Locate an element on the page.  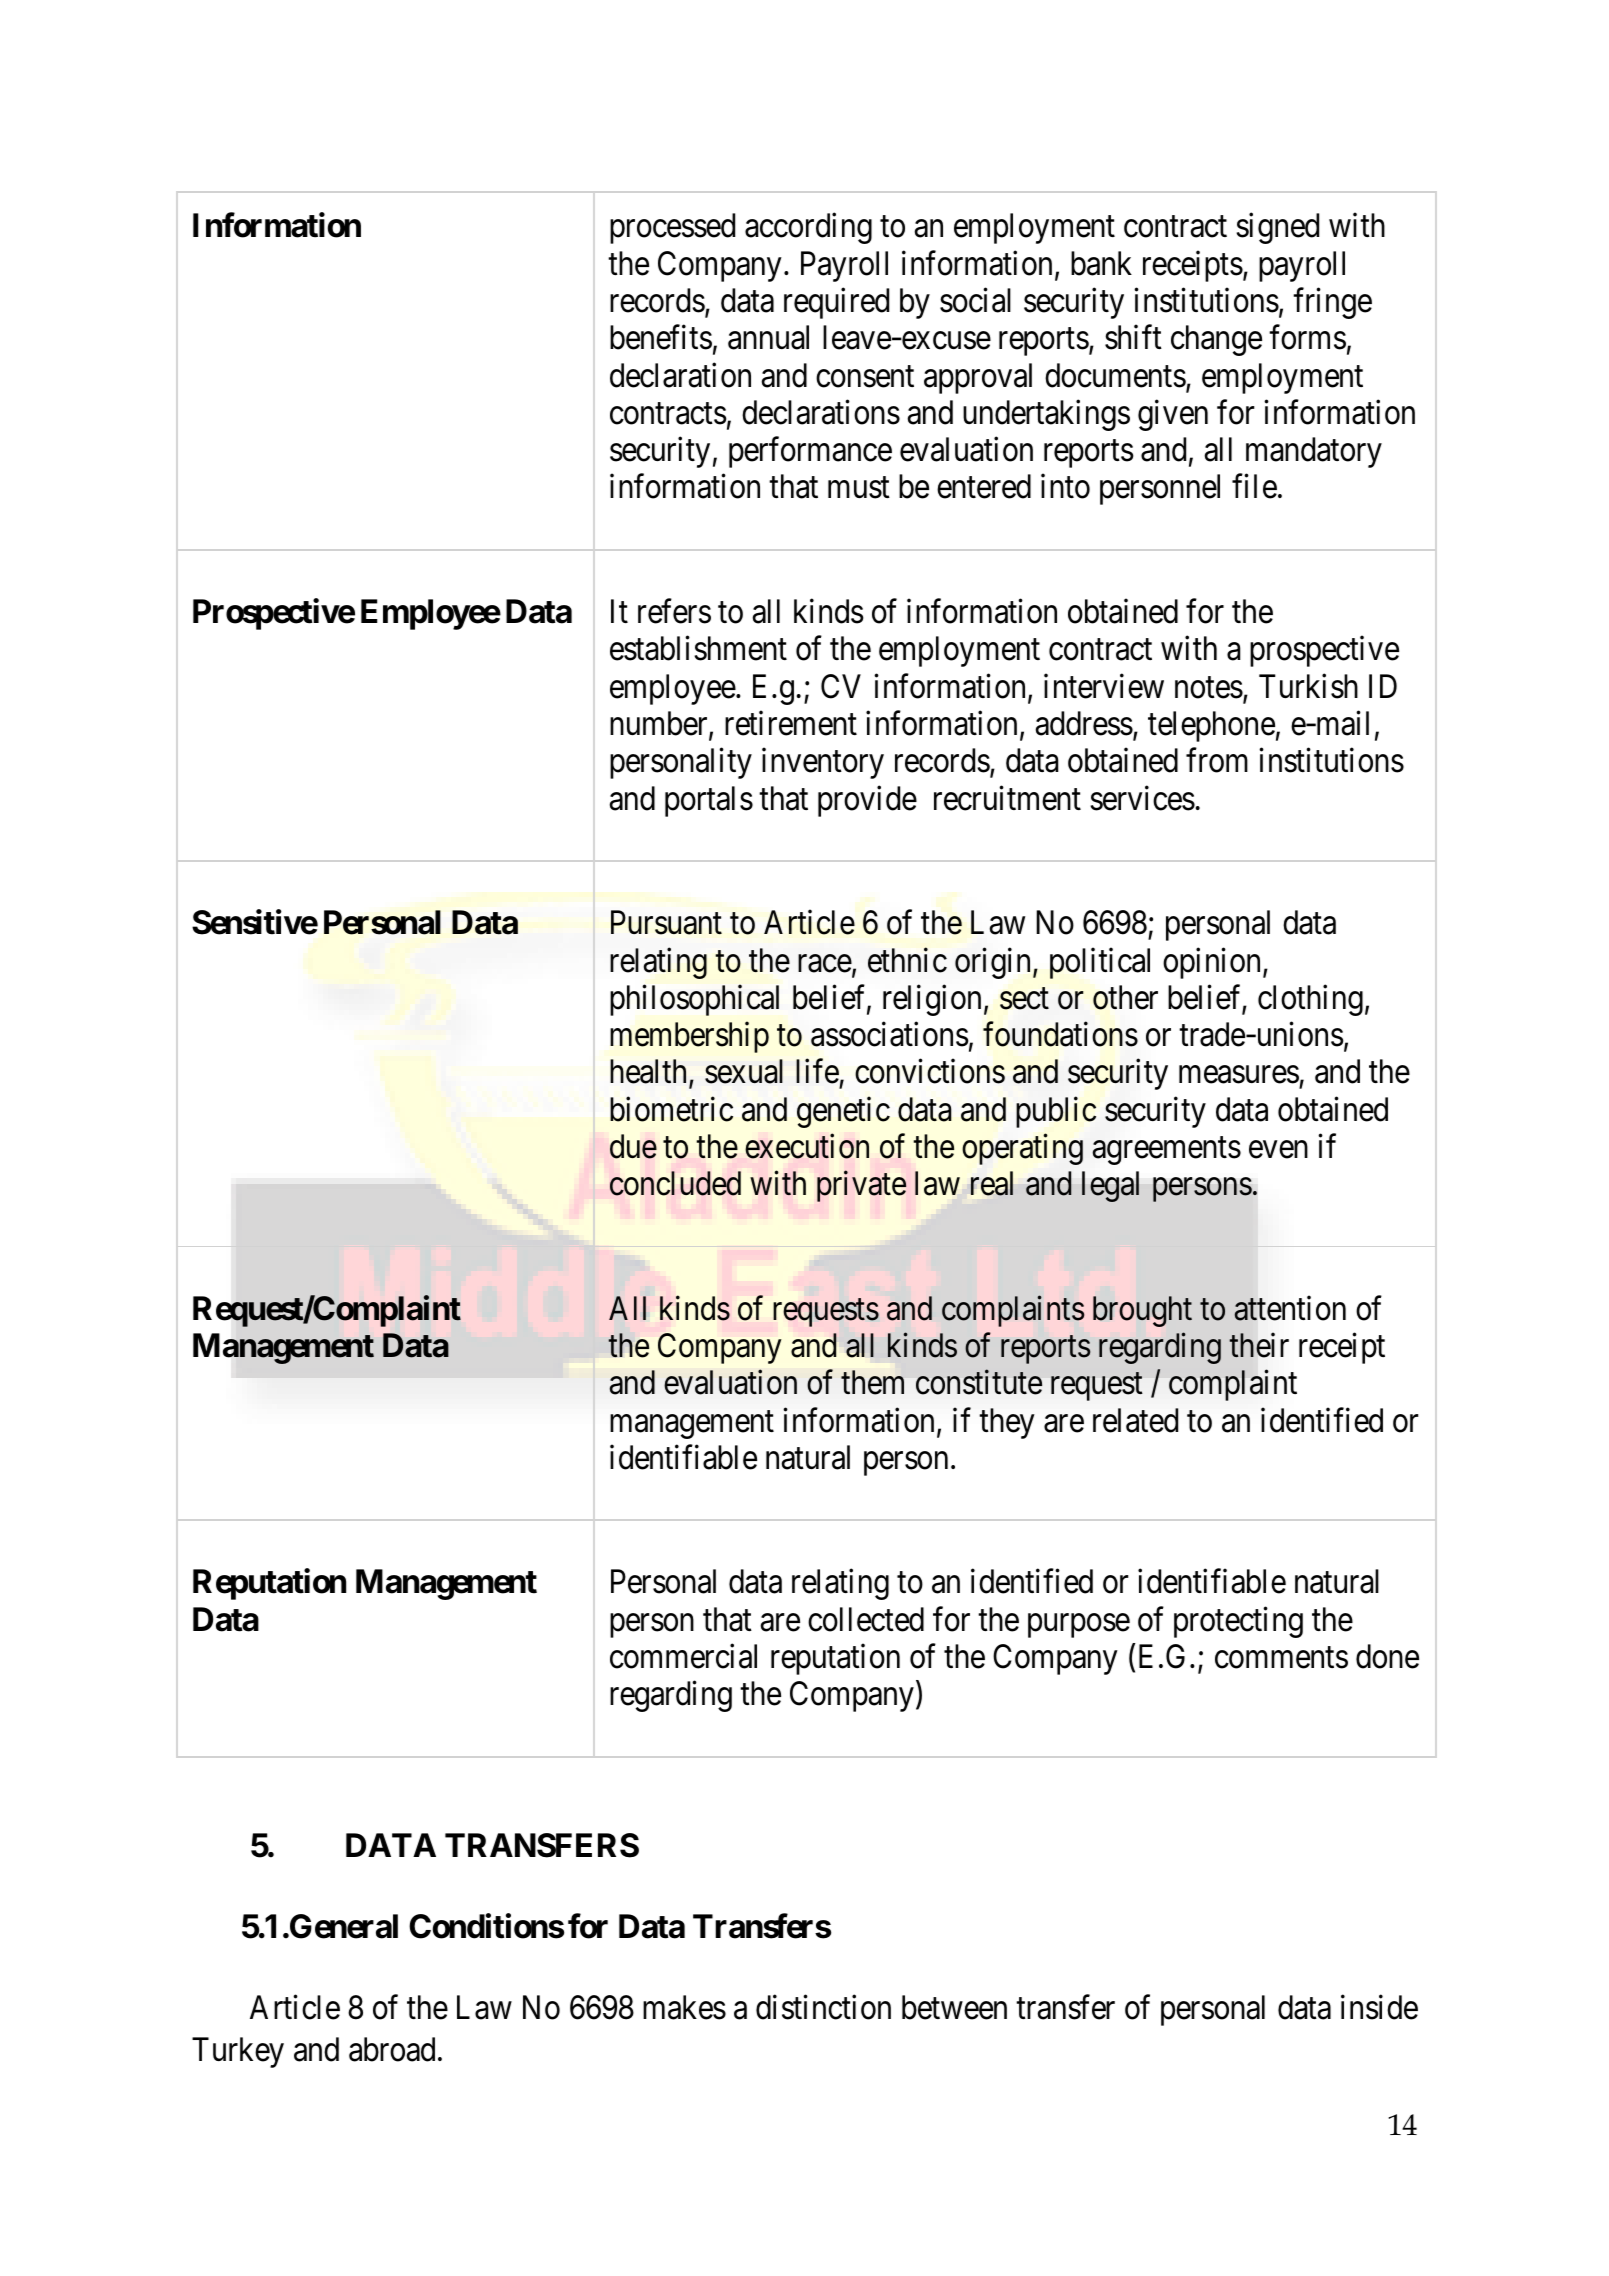
distinction is located at coordinates (823, 2007).
